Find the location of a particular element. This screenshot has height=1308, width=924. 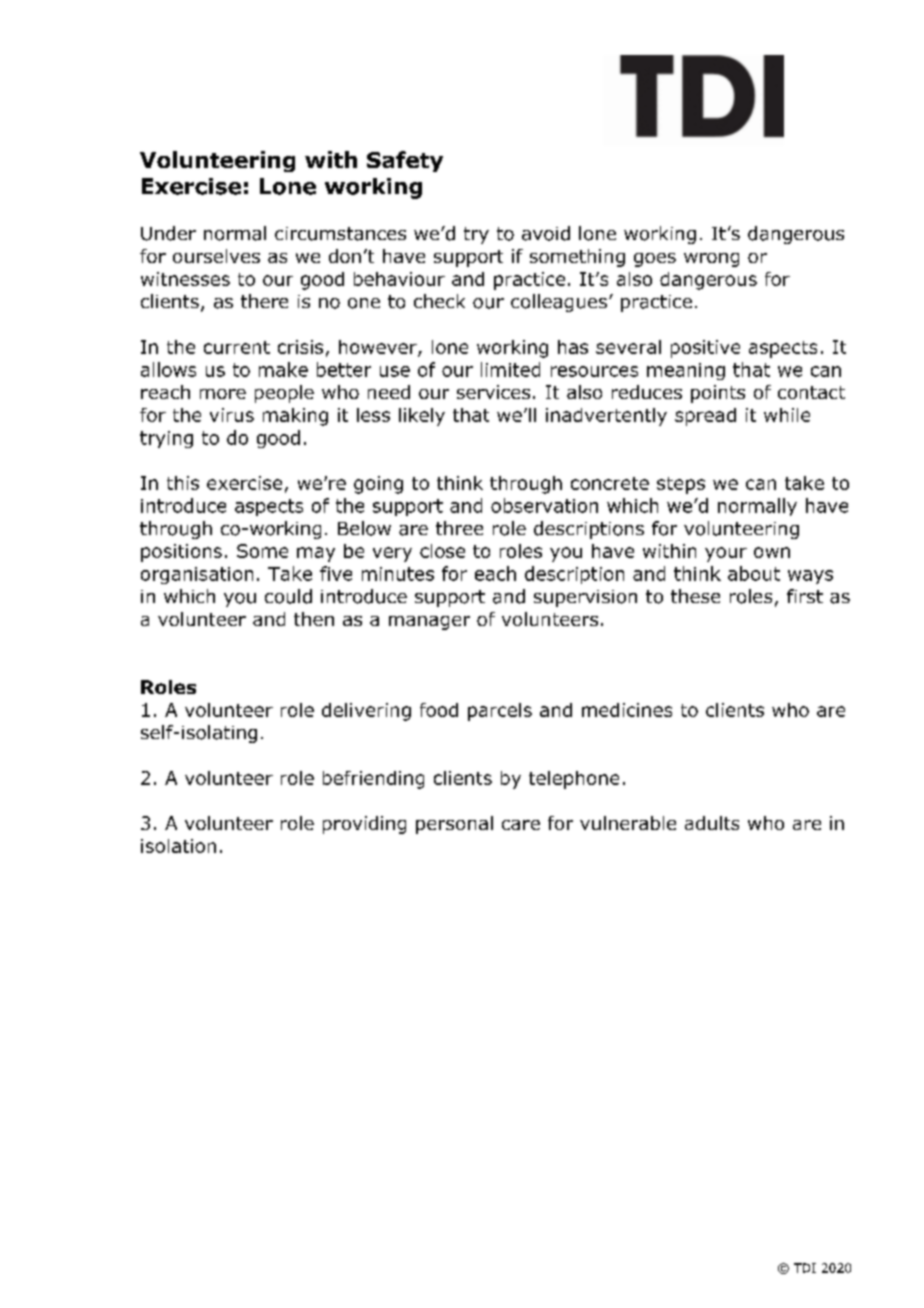

ourselves is located at coordinates (216, 256).
